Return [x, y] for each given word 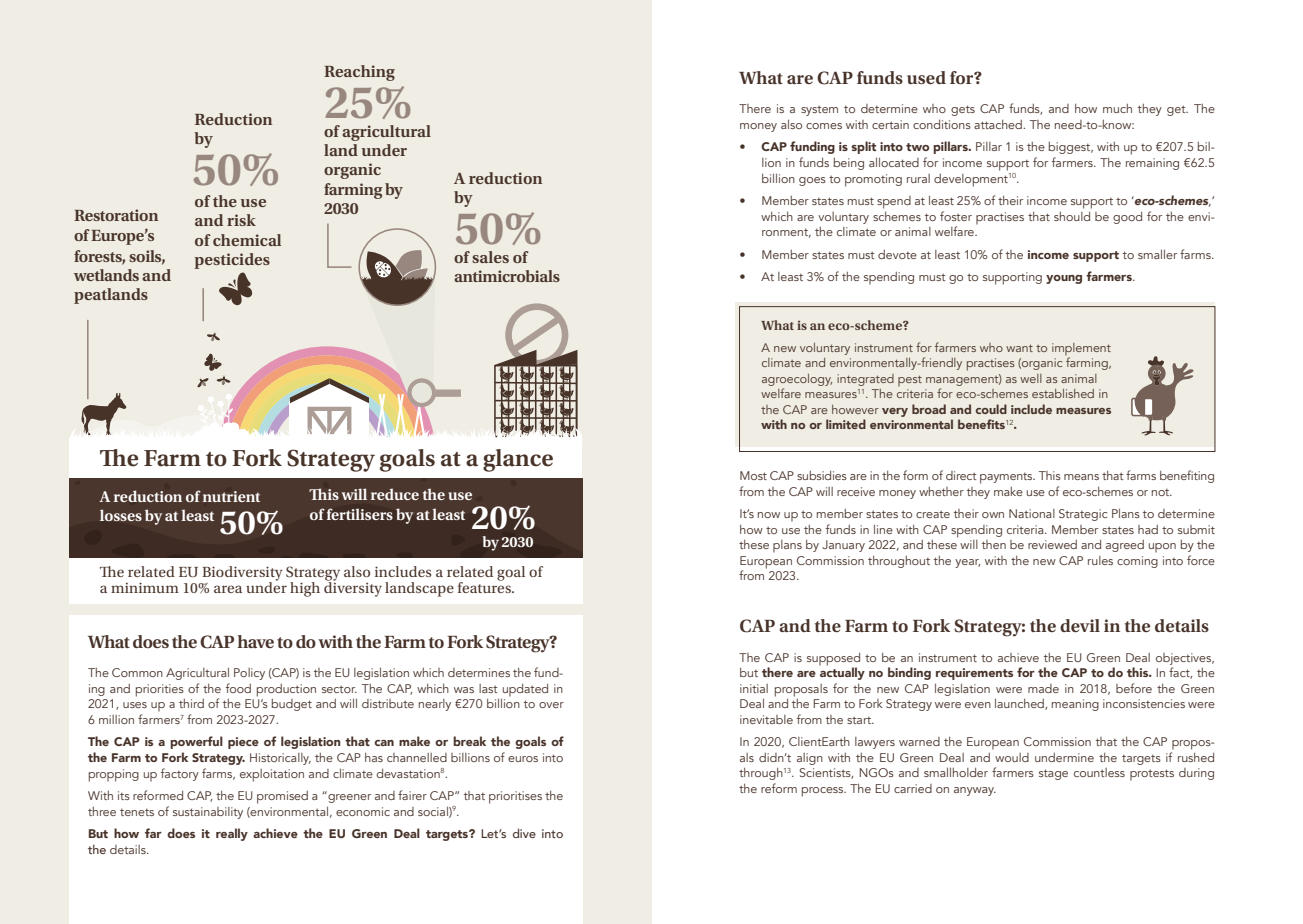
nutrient [231, 496]
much [1117, 108]
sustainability [208, 813]
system [819, 111]
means [1081, 477]
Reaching [359, 73]
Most [753, 475]
